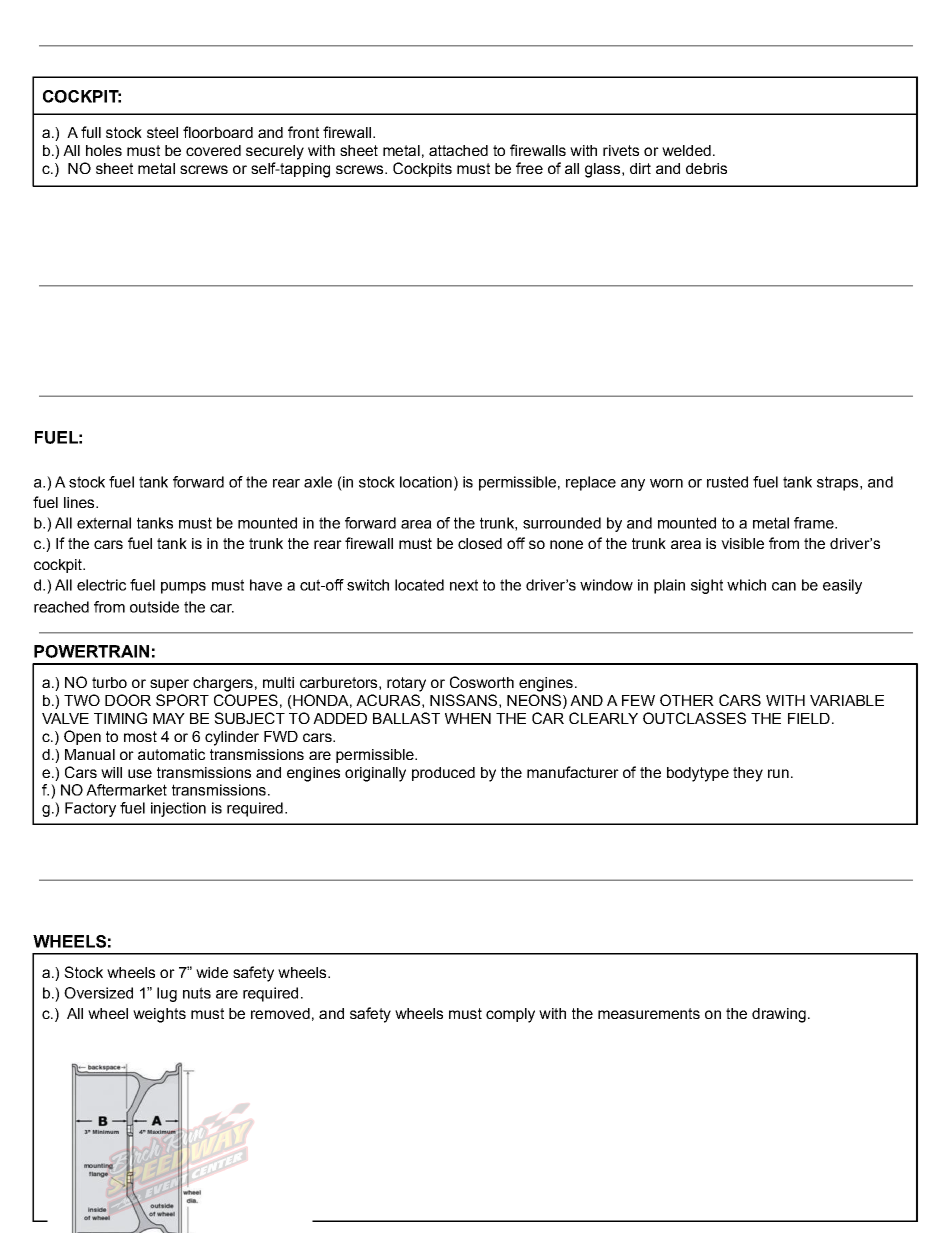 The width and height of the screenshot is (952, 1233). I want to click on lug, so click(167, 994).
